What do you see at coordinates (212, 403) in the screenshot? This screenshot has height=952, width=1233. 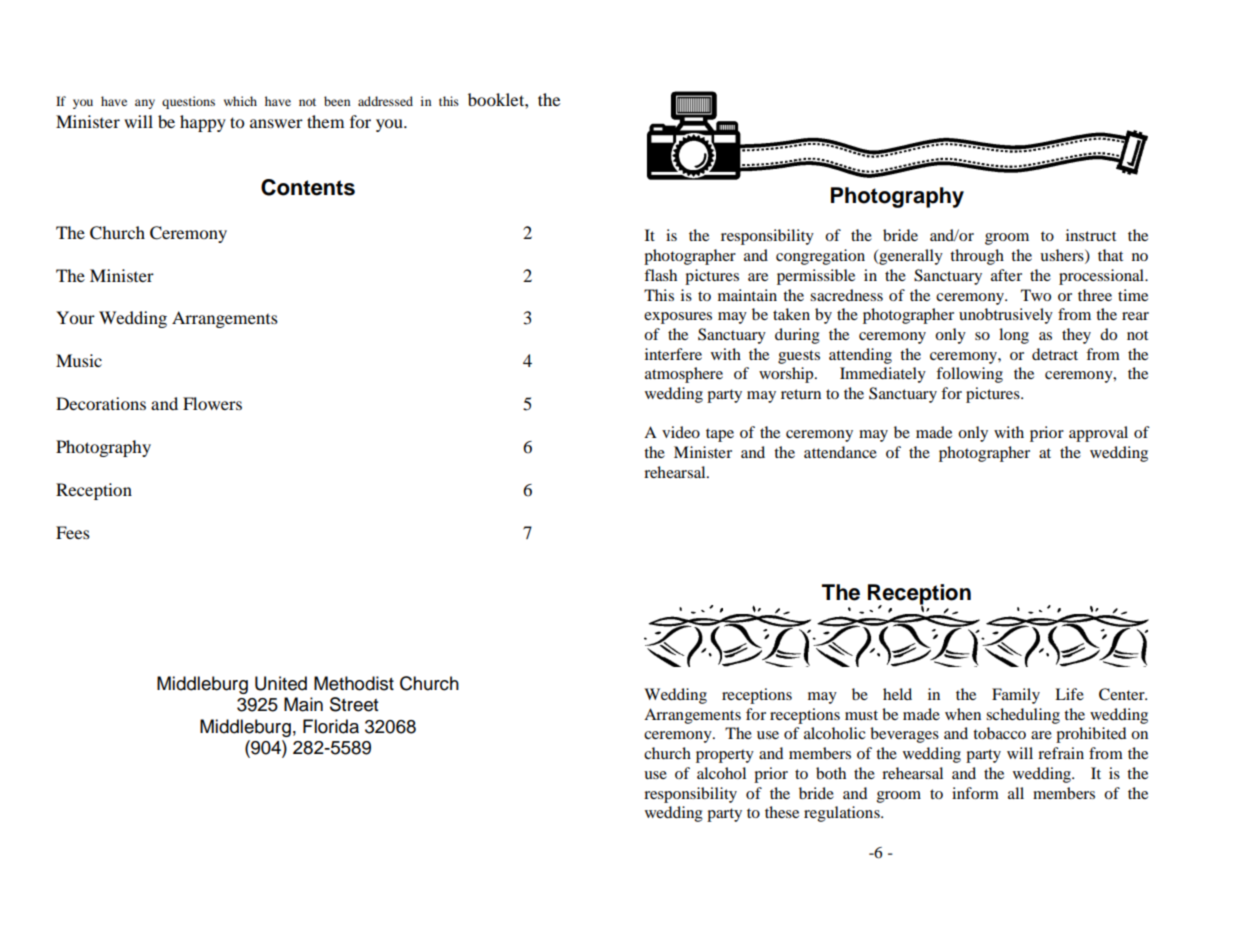 I see `Flowers` at bounding box center [212, 403].
